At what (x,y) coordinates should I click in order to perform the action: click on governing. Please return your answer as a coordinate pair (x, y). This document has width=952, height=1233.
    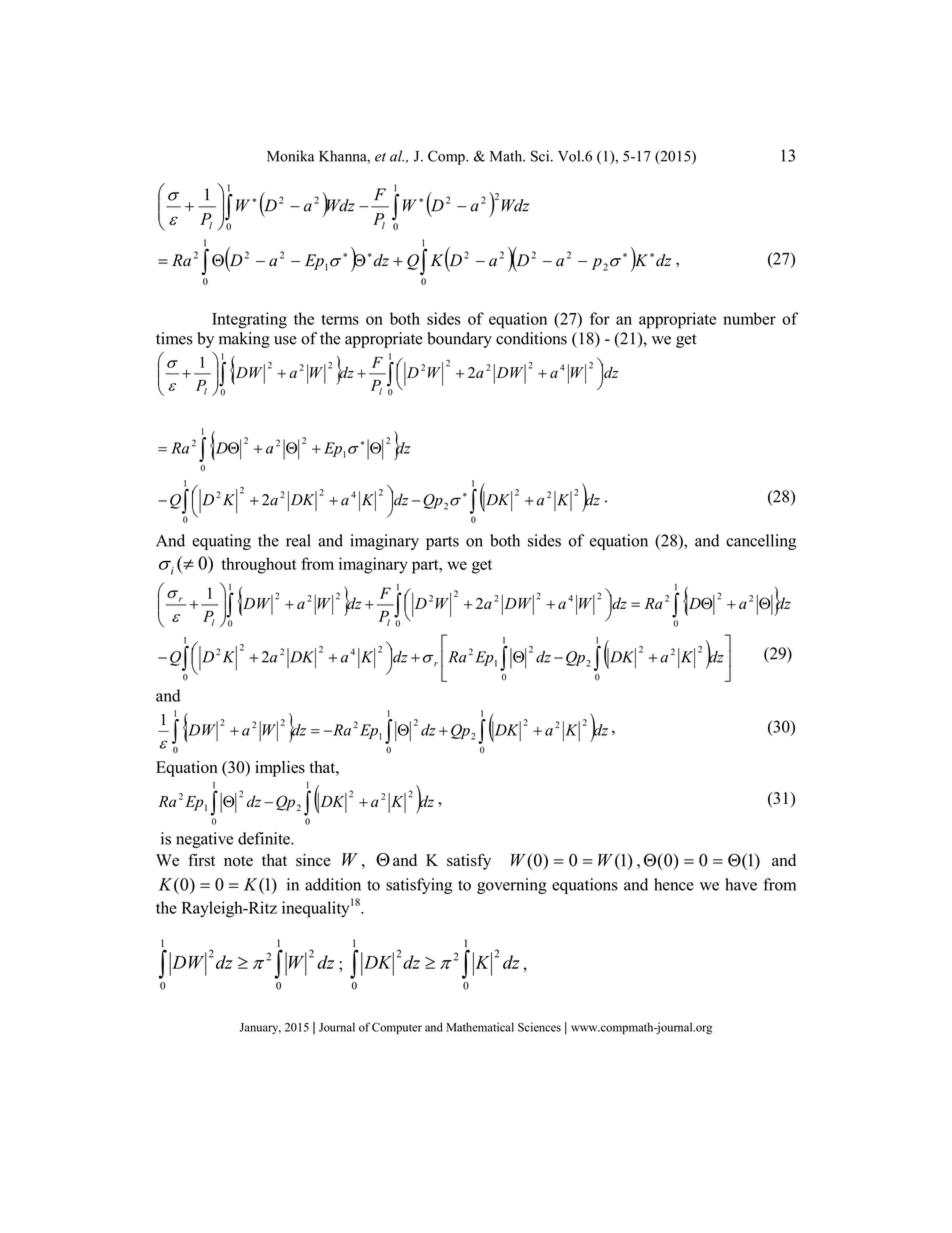
    Looking at the image, I should click on (512, 886).
